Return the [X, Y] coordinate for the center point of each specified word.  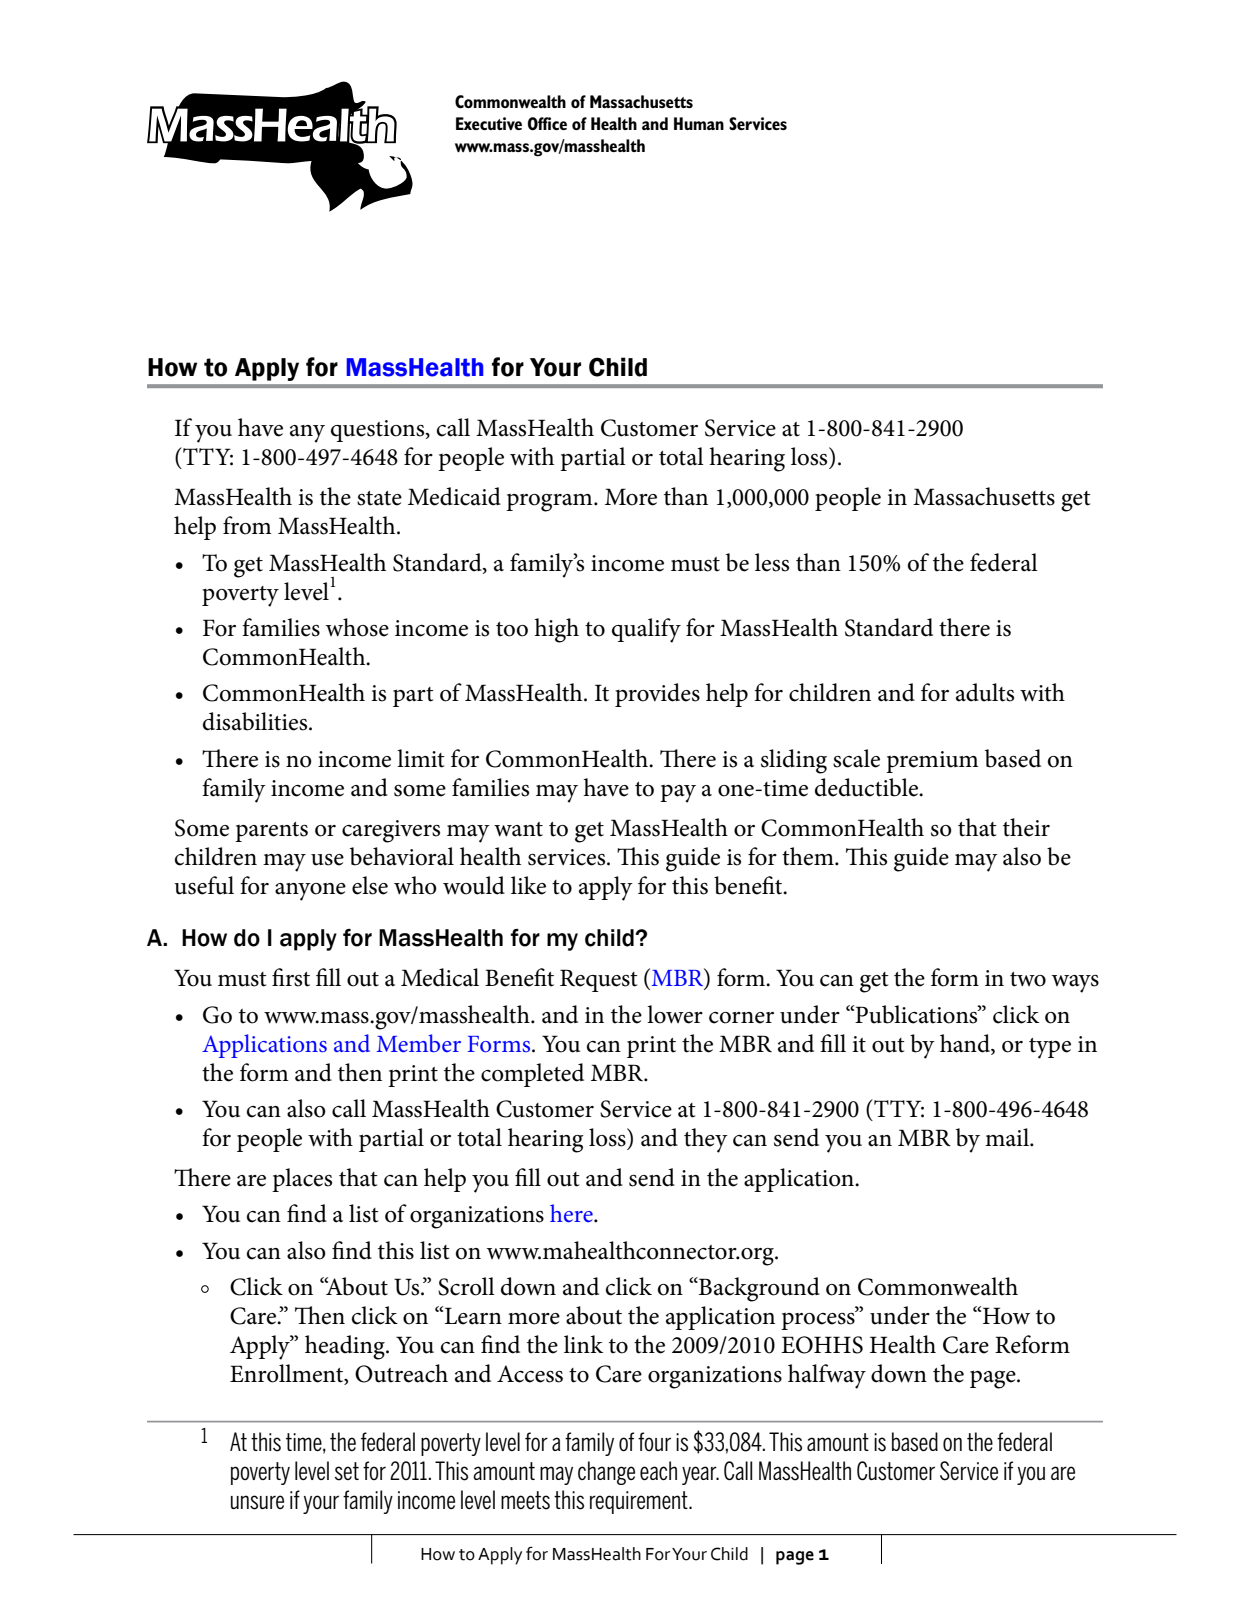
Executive [489, 123]
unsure [257, 1502]
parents [271, 832]
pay [678, 794]
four [654, 1441]
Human [699, 123]
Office [547, 124]
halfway [827, 1376]
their [1026, 827]
